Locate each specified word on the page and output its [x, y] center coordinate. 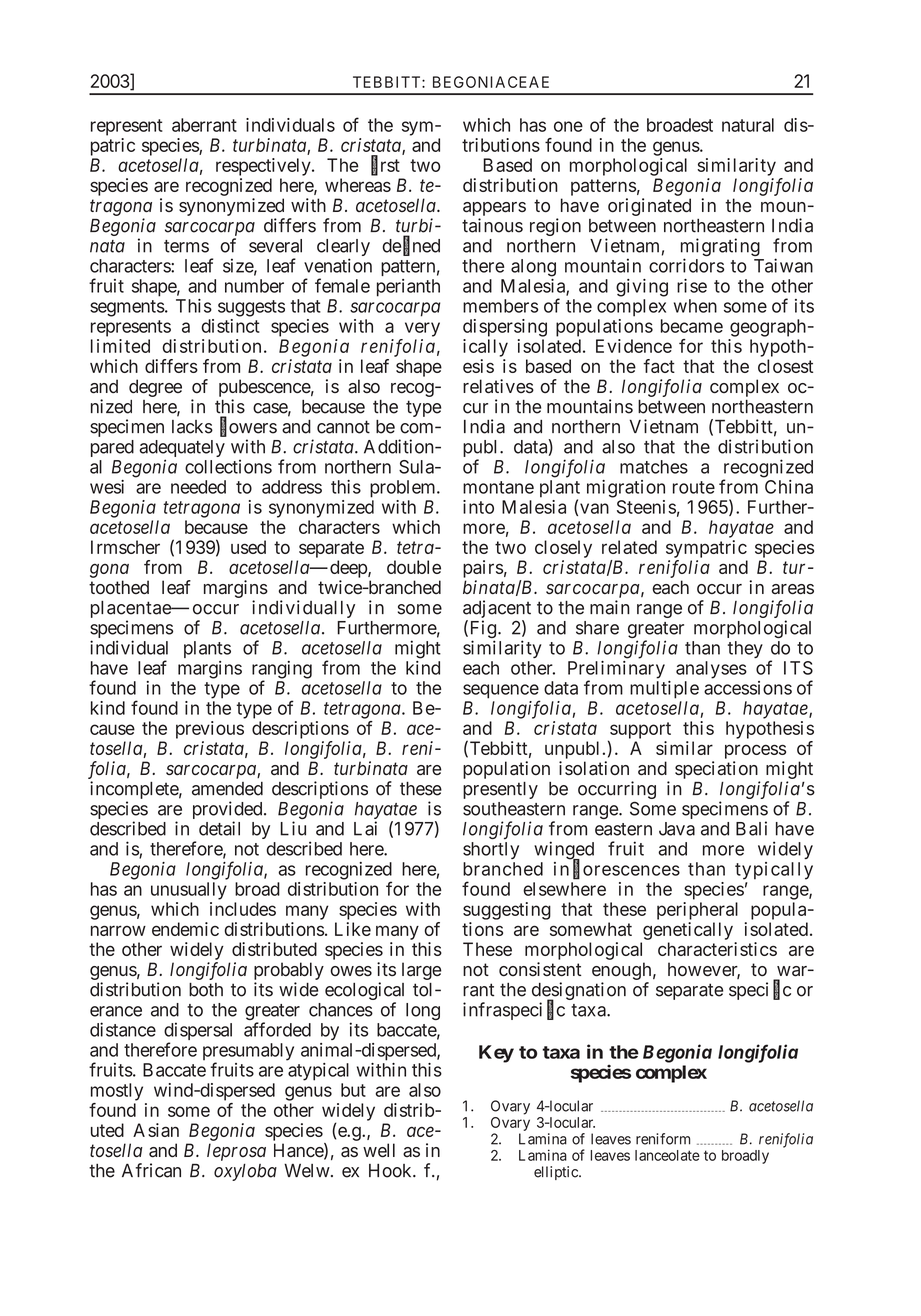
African [151, 1170]
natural [748, 125]
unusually [189, 891]
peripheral [697, 911]
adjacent [497, 610]
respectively [264, 167]
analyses [711, 670]
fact [659, 366]
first [385, 165]
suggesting [507, 911]
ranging [282, 671]
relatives [498, 386]
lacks [192, 427]
